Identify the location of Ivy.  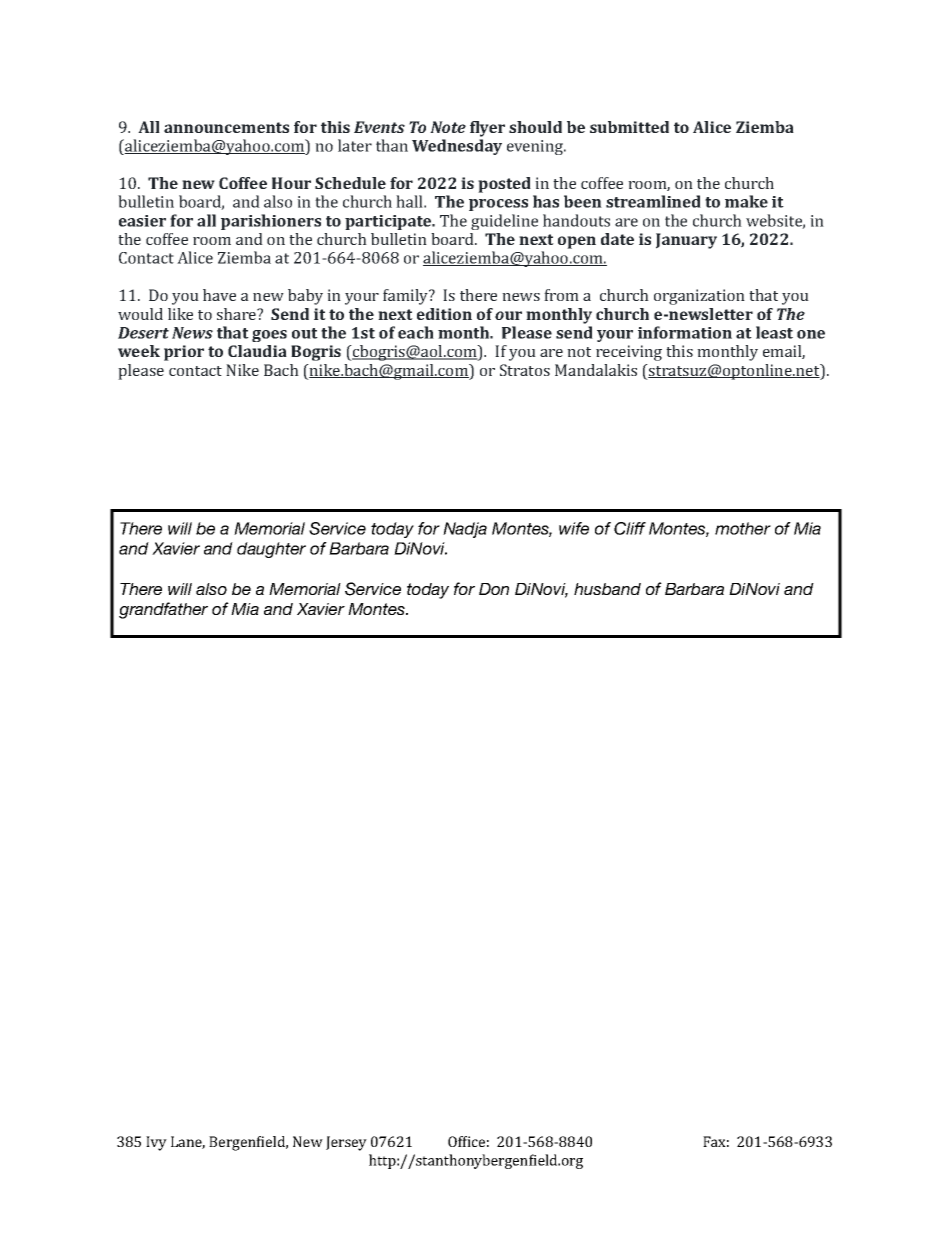
(156, 1143).
